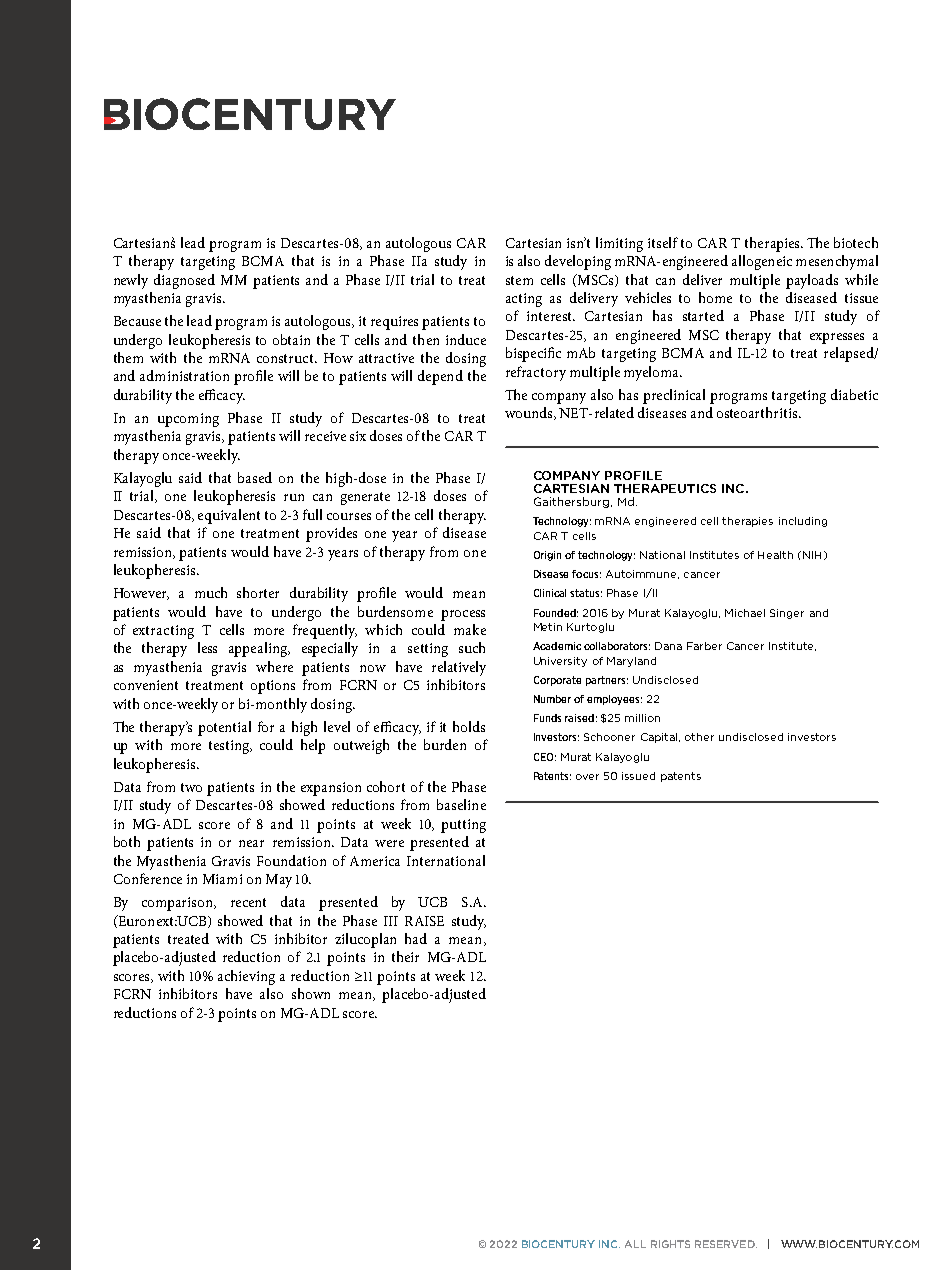 The width and height of the image is (952, 1270). Describe the element at coordinates (670, 1244) in the image. I see `RIGHTS` at that location.
